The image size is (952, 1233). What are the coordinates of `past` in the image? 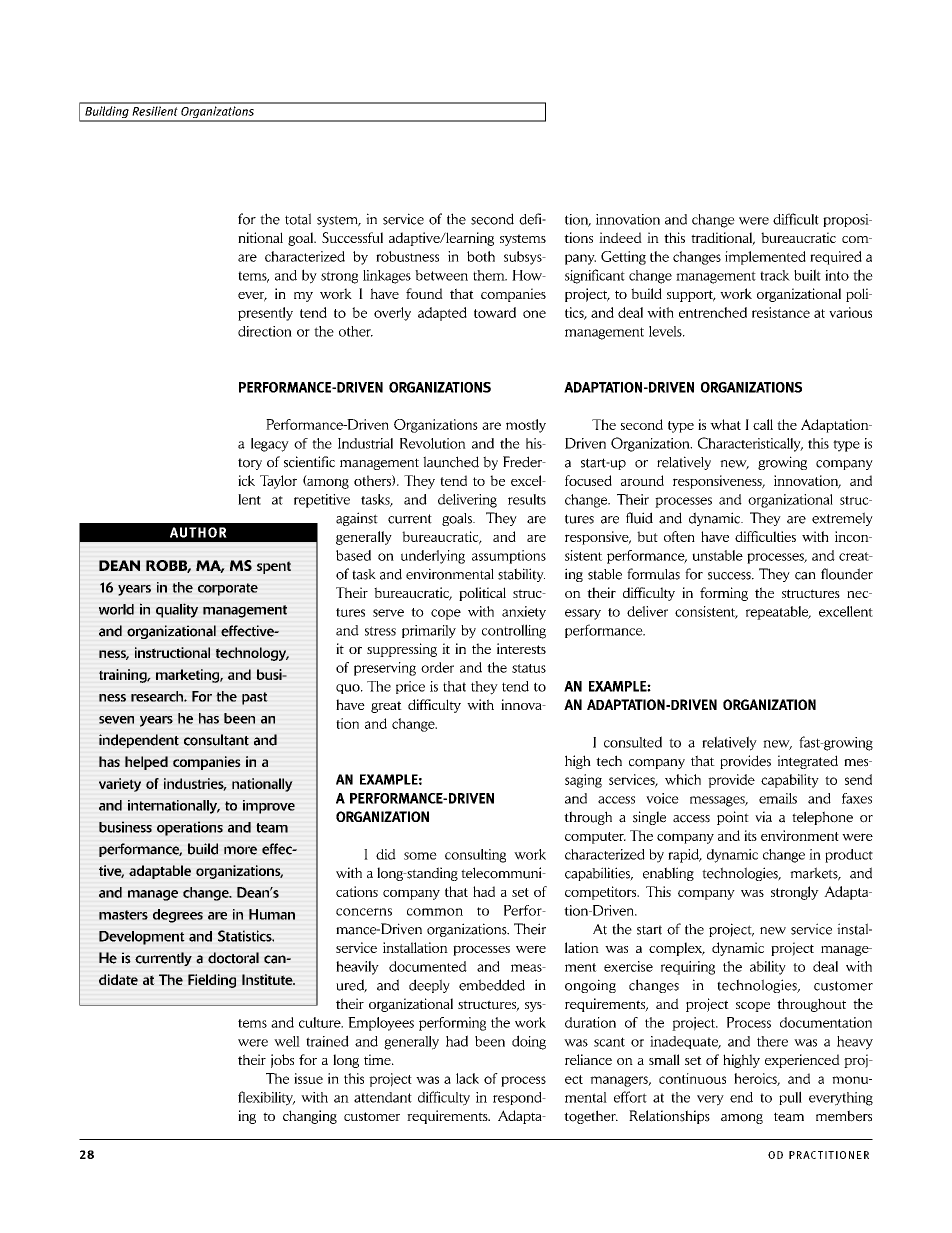 It's located at (255, 698).
